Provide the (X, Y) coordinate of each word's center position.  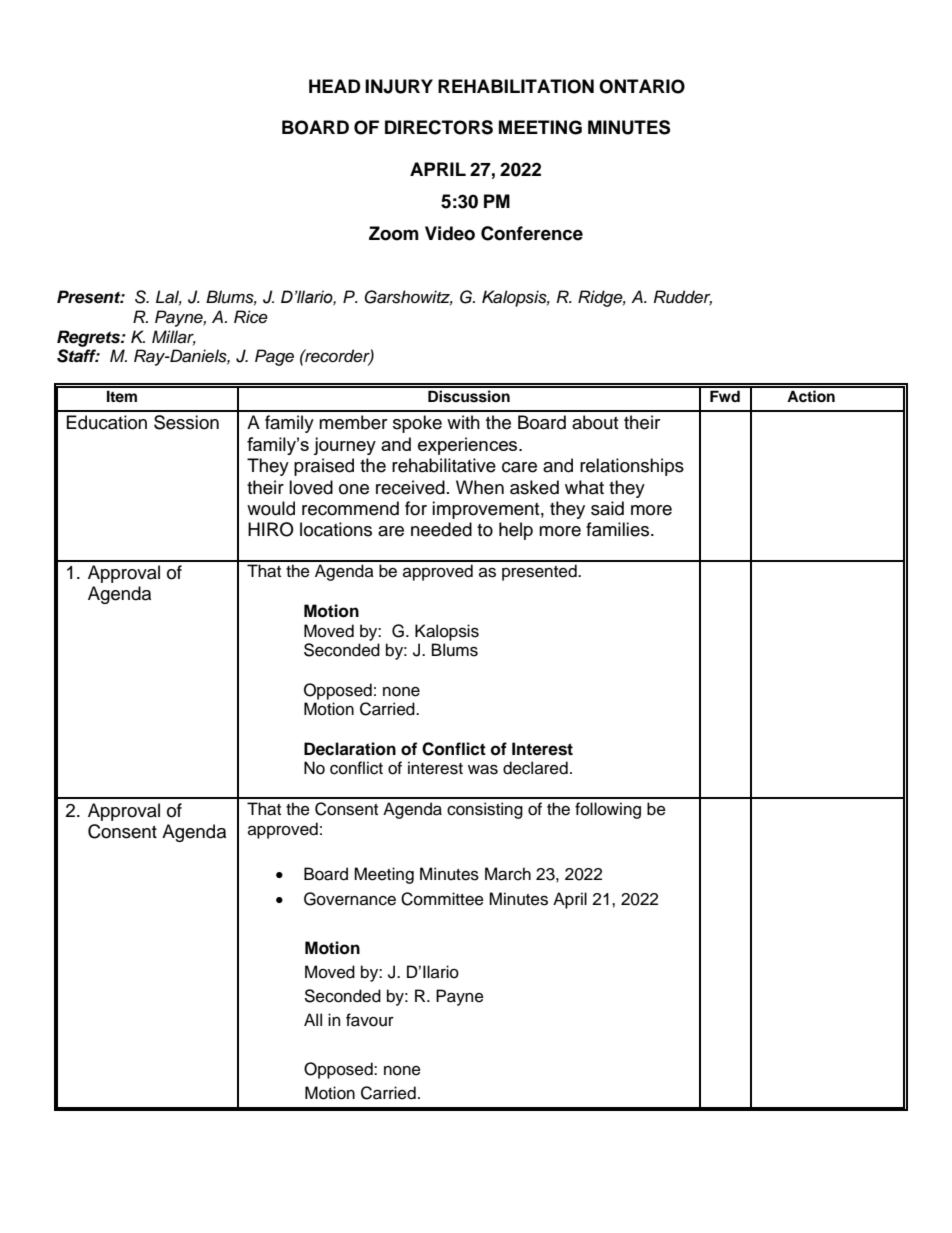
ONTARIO (642, 86)
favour (370, 1020)
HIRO (271, 529)
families (619, 529)
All (313, 1019)
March (508, 874)
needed (441, 529)
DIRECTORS (439, 127)
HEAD (335, 86)
